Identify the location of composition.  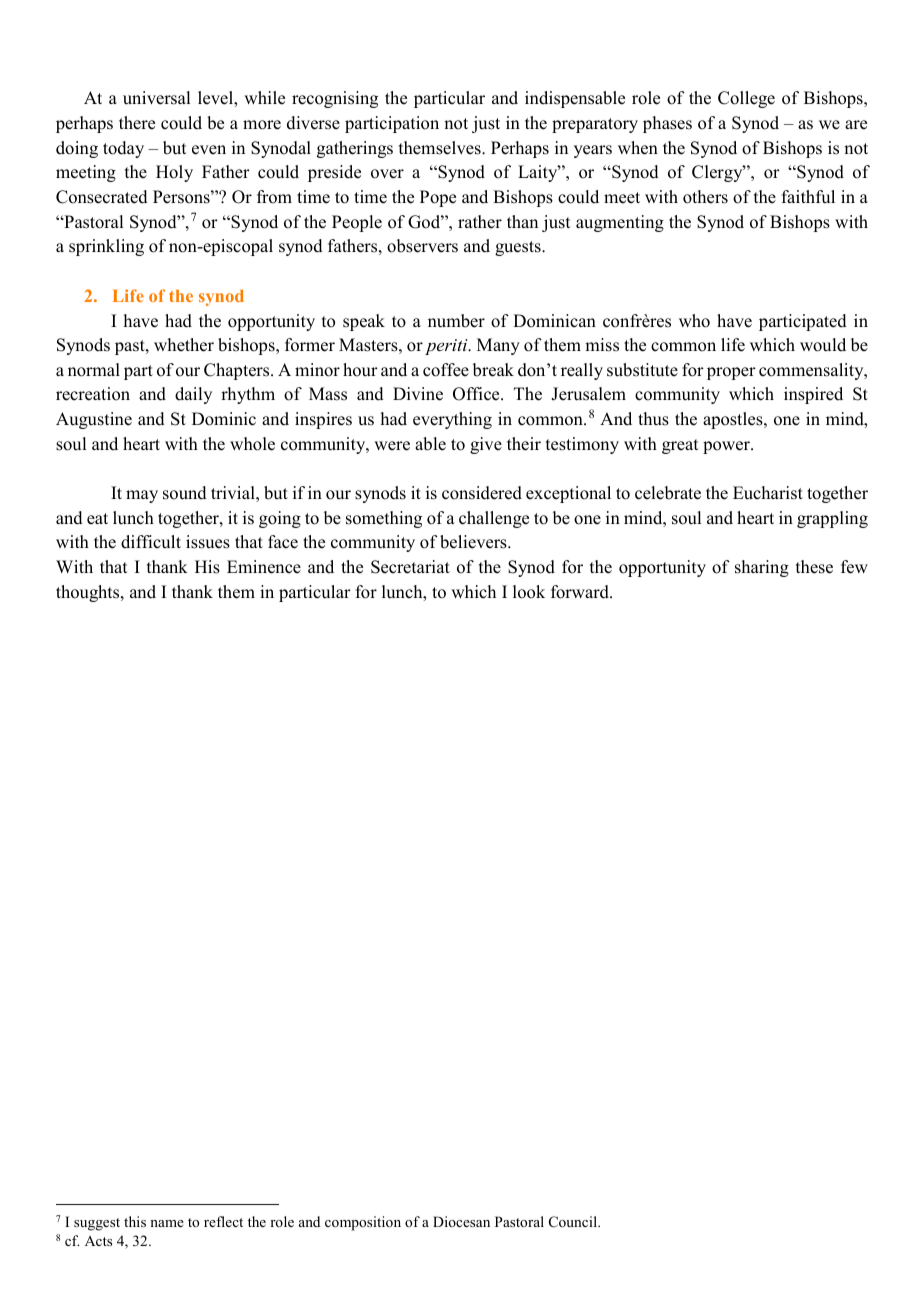
(363, 1223).
